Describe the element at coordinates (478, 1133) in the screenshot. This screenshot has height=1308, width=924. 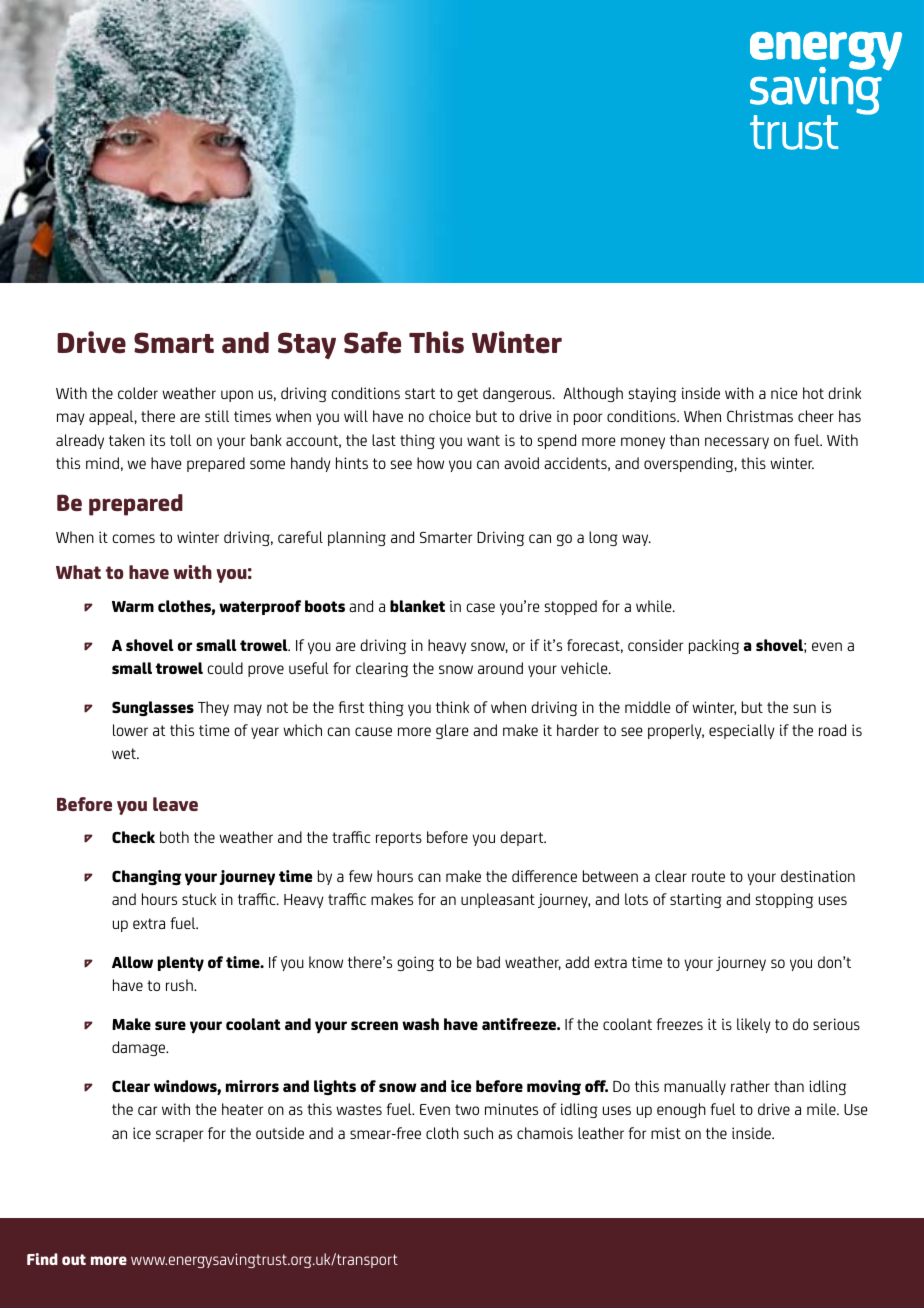
I see `such` at that location.
